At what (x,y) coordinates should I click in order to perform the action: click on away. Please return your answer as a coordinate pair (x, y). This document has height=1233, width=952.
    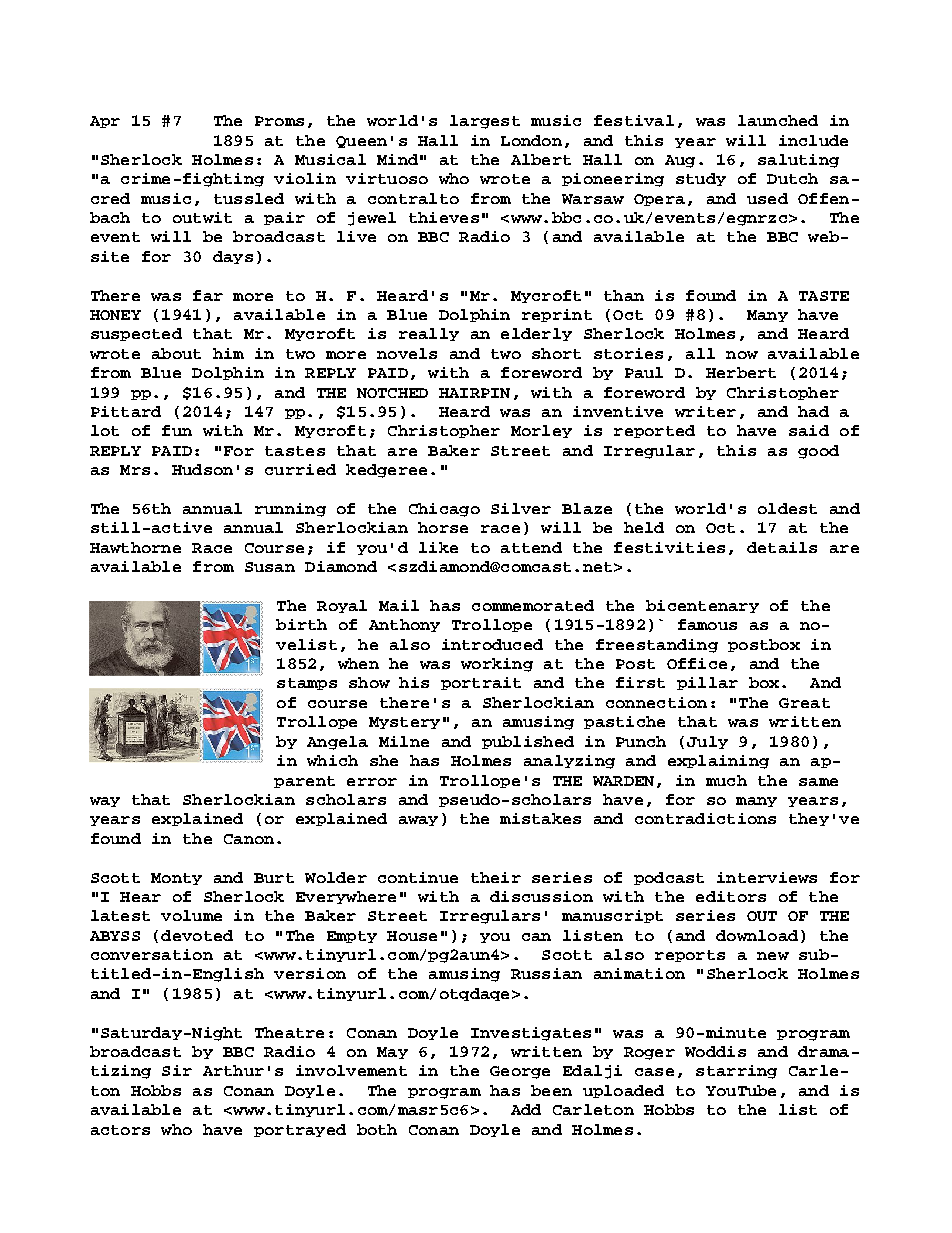
    Looking at the image, I should click on (418, 821).
